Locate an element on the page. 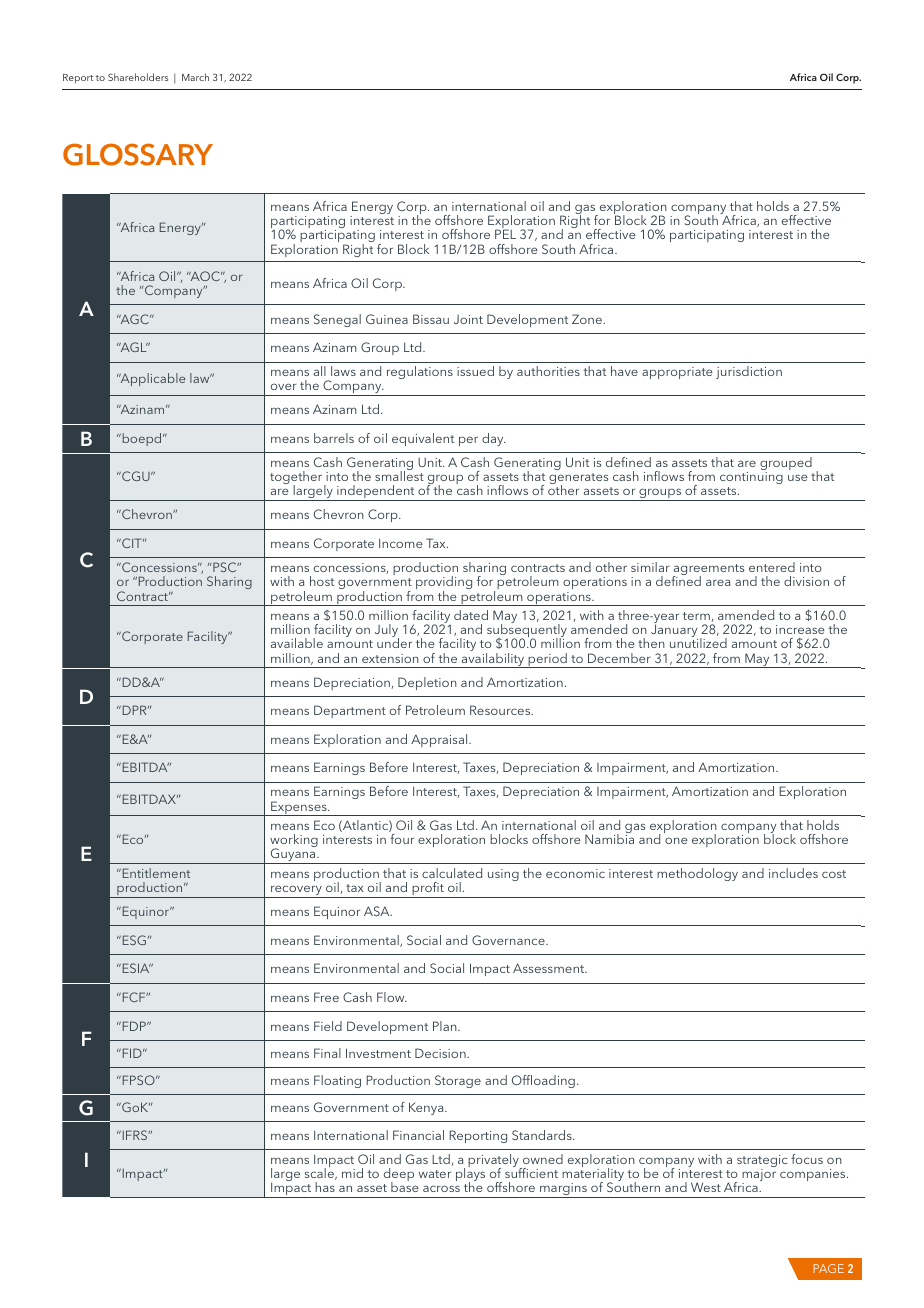  ESG is located at coordinates (133, 940).
